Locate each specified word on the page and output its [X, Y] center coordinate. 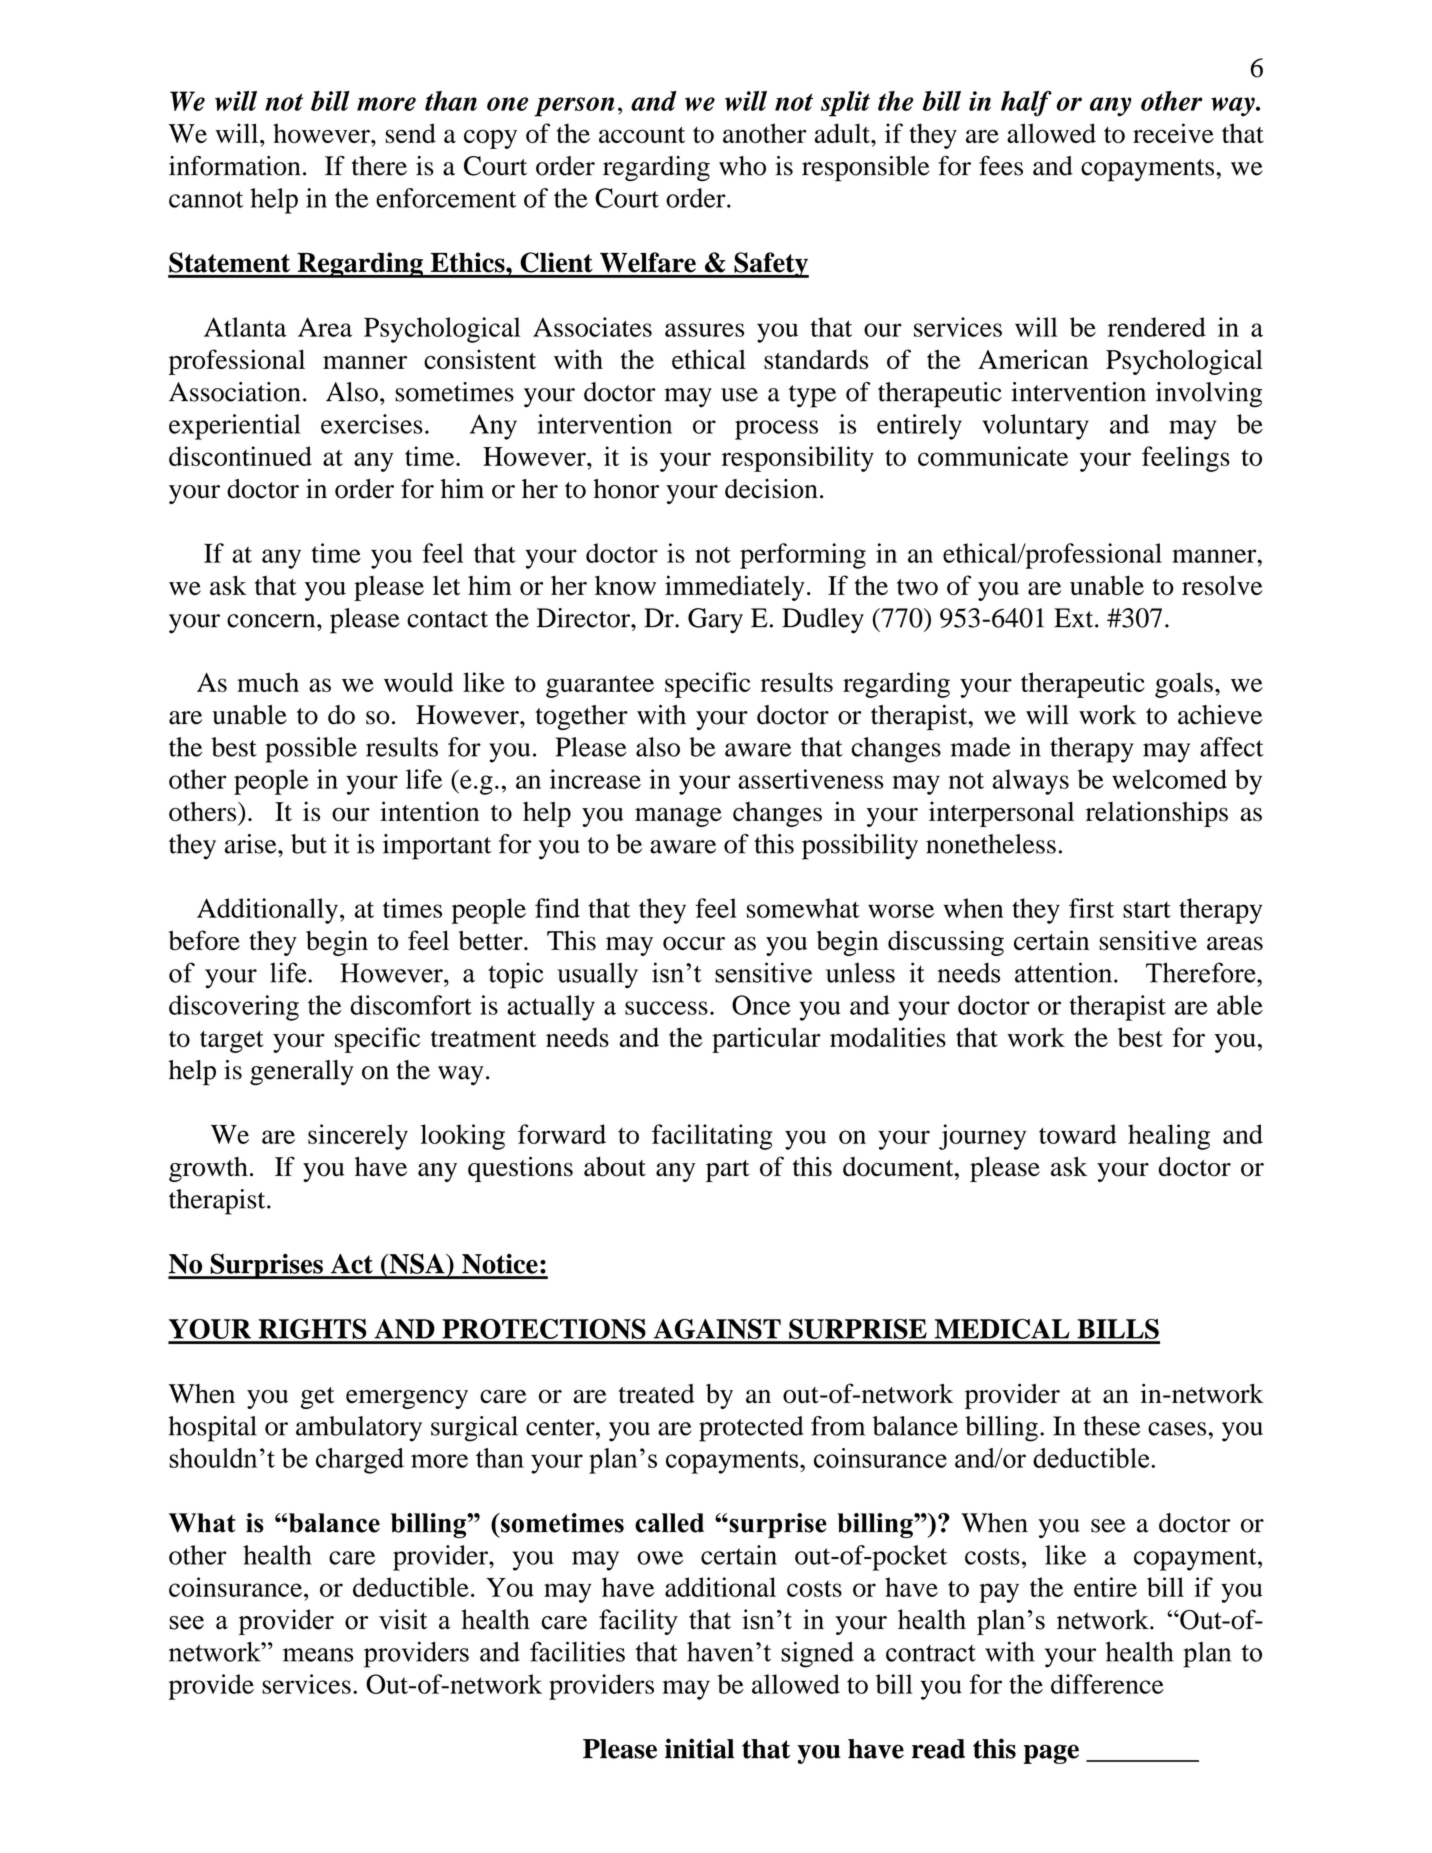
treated [657, 1394]
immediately [735, 588]
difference [1107, 1684]
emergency [407, 1399]
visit [403, 1619]
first [1091, 908]
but [309, 844]
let [446, 585]
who [742, 166]
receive [1173, 133]
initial [699, 1748]
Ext [1075, 618]
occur [694, 944]
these [1111, 1426]
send [410, 133]
